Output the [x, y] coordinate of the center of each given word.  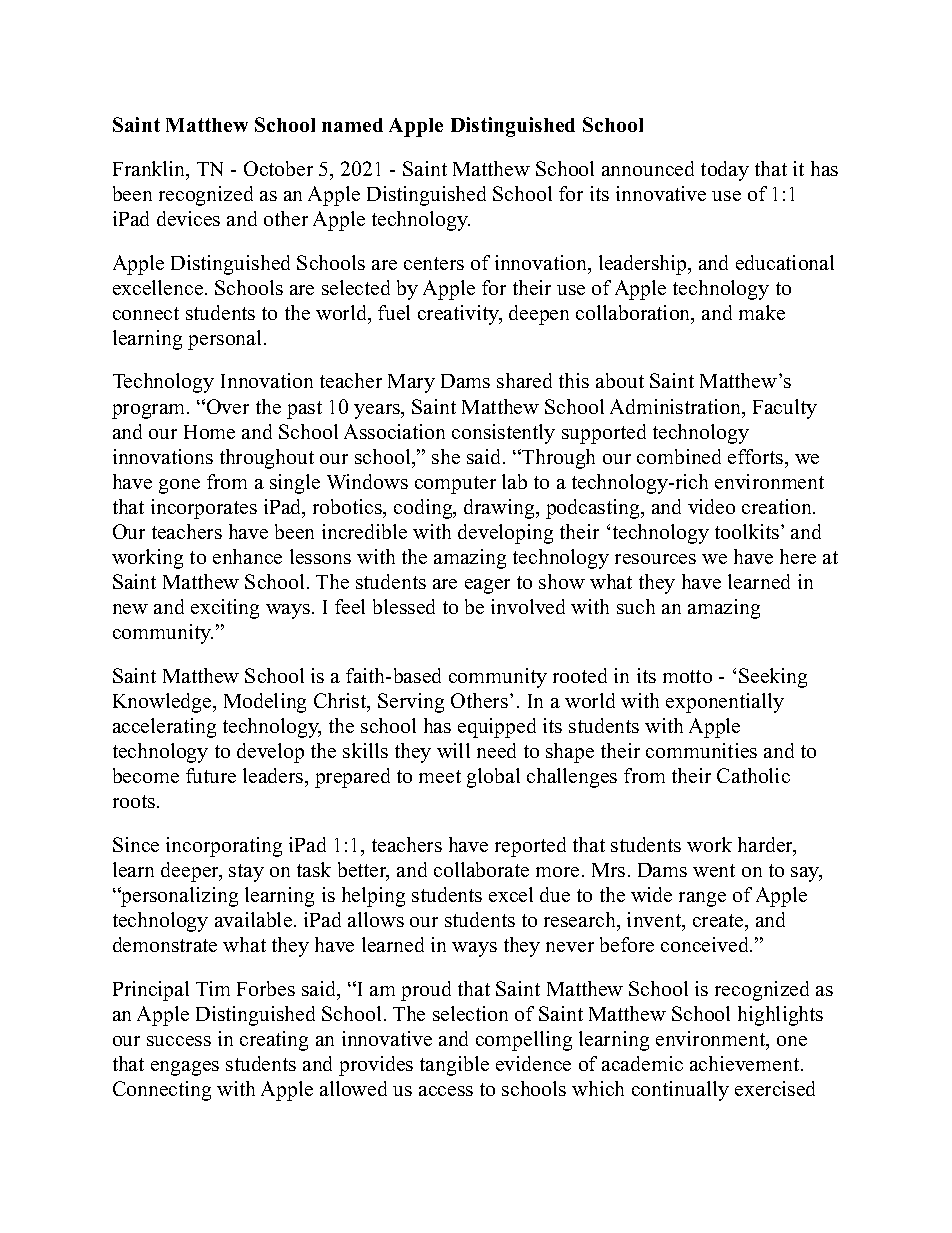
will [453, 750]
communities [701, 750]
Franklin [150, 170]
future [211, 775]
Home [209, 432]
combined [679, 456]
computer [455, 485]
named [352, 125]
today [725, 171]
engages [185, 1068]
